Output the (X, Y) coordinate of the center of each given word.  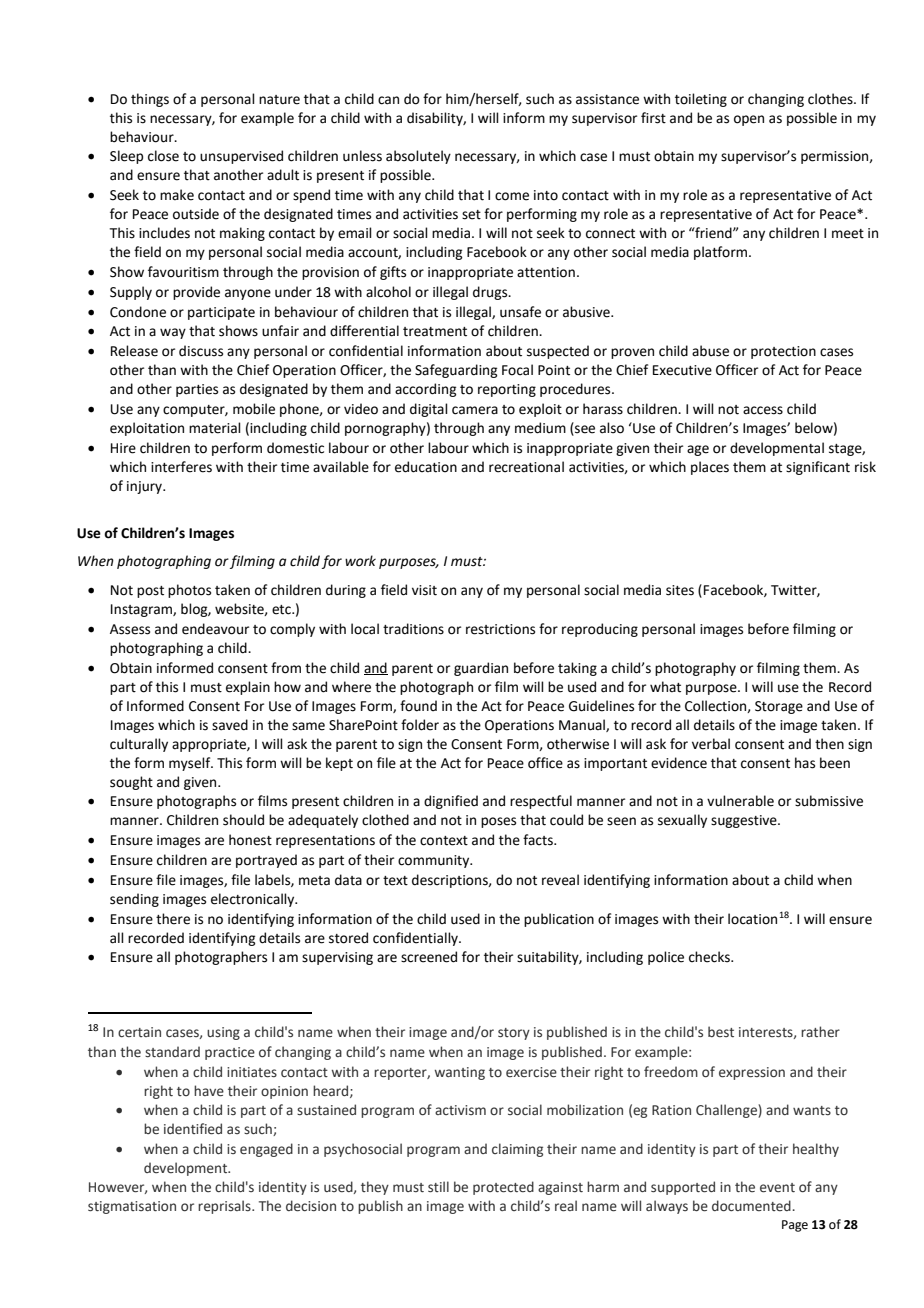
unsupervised (241, 157)
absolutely (418, 157)
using (223, 1033)
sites (680, 590)
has (805, 763)
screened (429, 957)
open (749, 120)
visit (424, 590)
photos (189, 591)
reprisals (225, 1207)
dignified (451, 802)
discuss (201, 351)
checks (710, 957)
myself (191, 764)
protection (783, 352)
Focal (517, 370)
